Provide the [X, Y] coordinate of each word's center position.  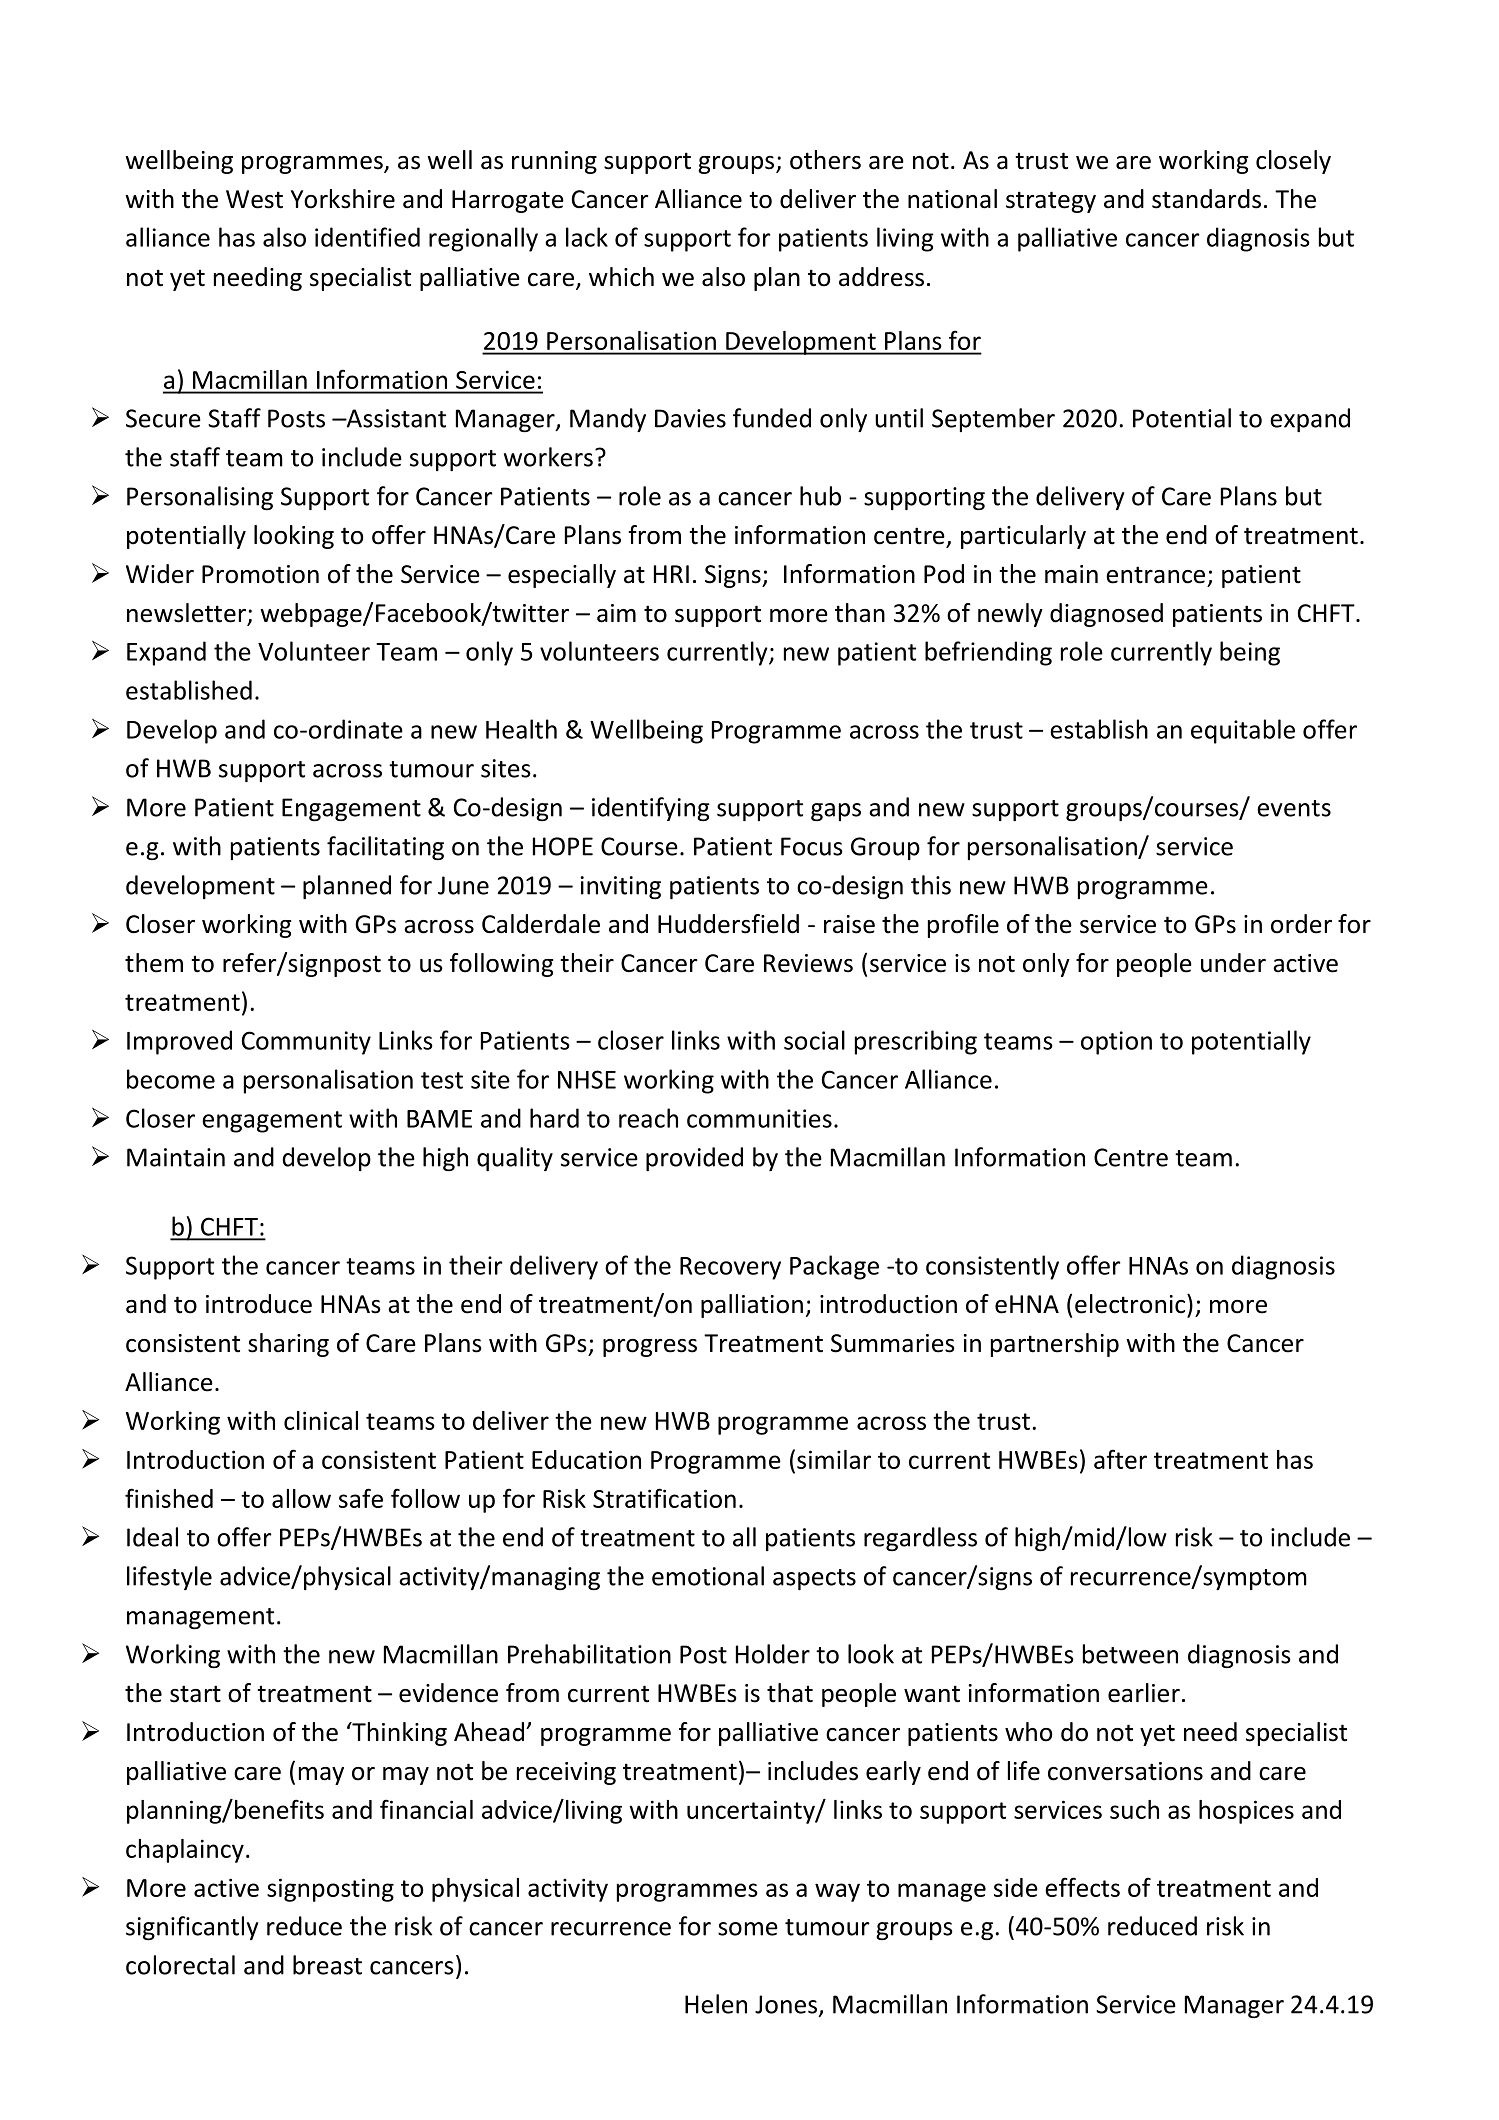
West [254, 199]
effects [1082, 1887]
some [748, 1929]
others [825, 160]
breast [327, 1965]
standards [1206, 199]
